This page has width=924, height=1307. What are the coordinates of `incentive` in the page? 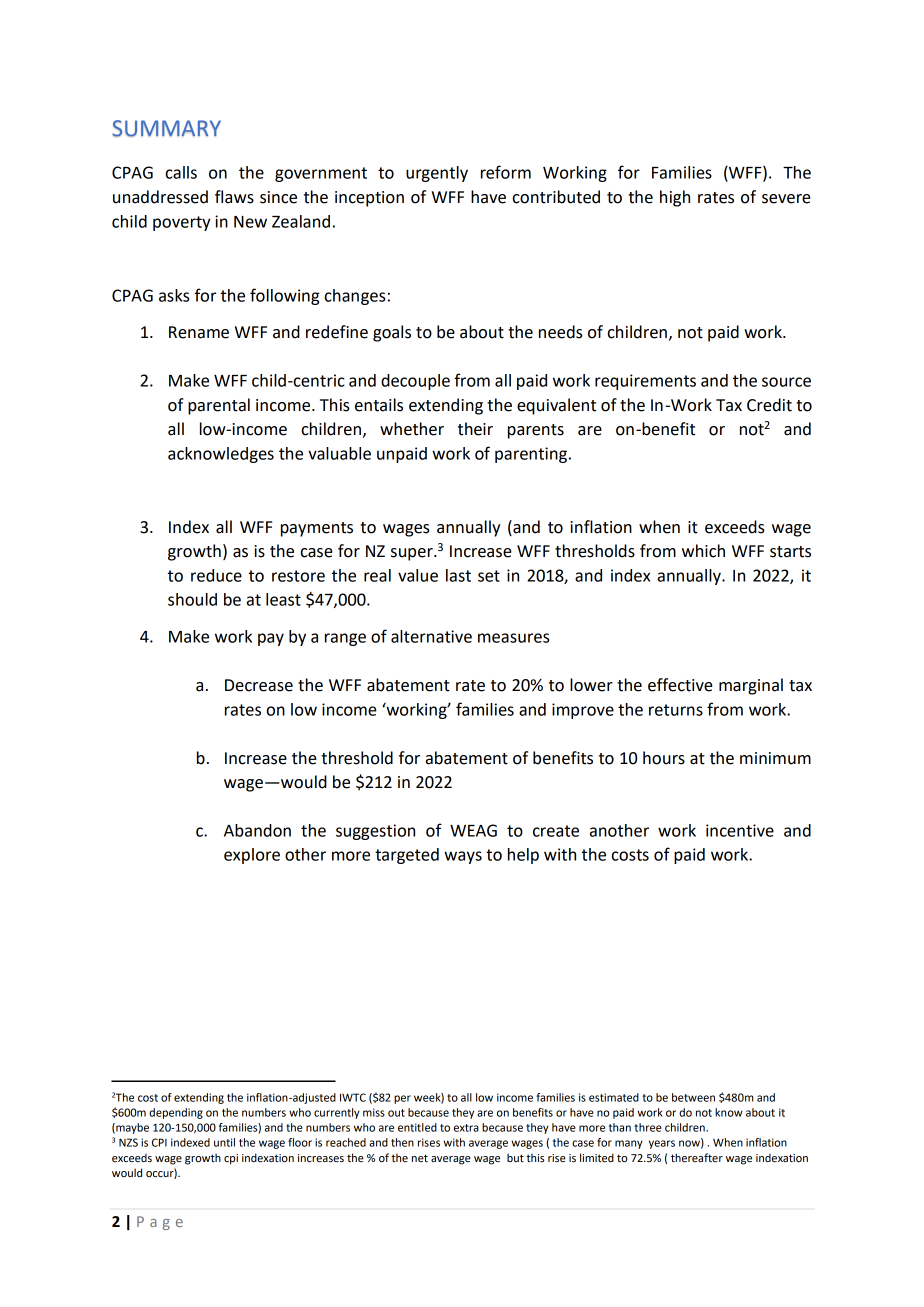 It's located at (740, 830).
